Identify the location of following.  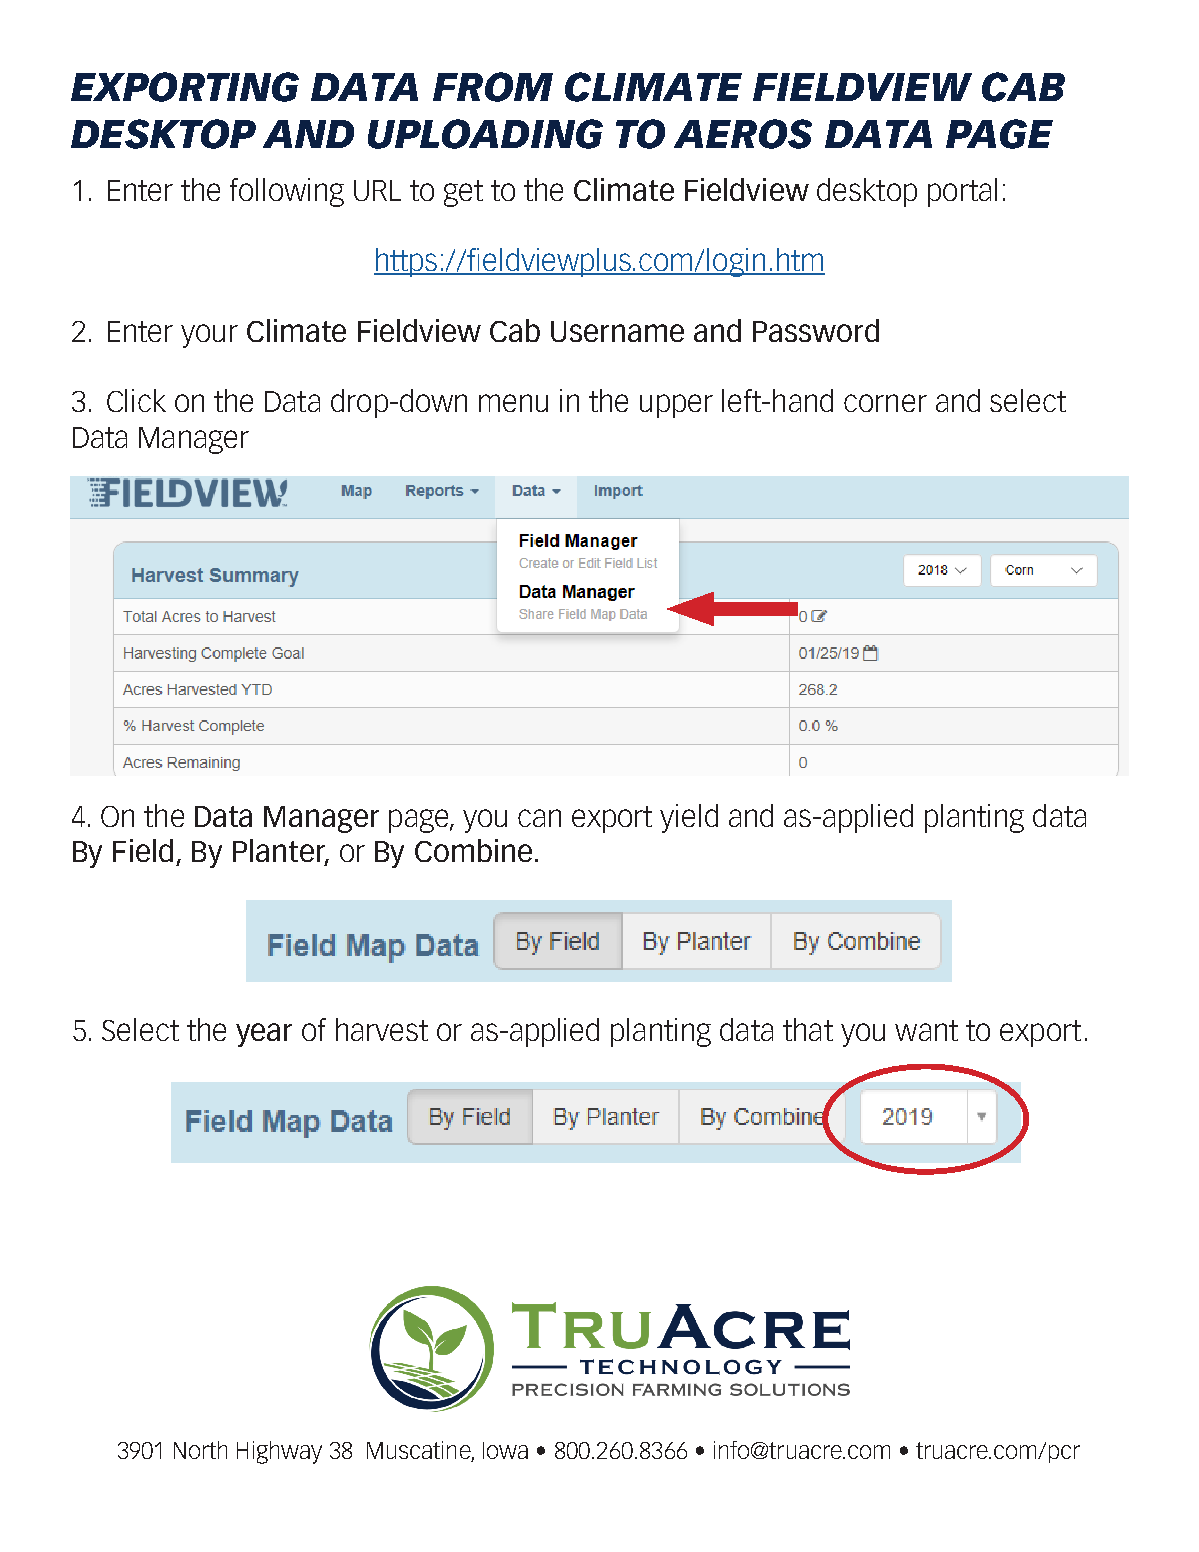
(287, 192).
